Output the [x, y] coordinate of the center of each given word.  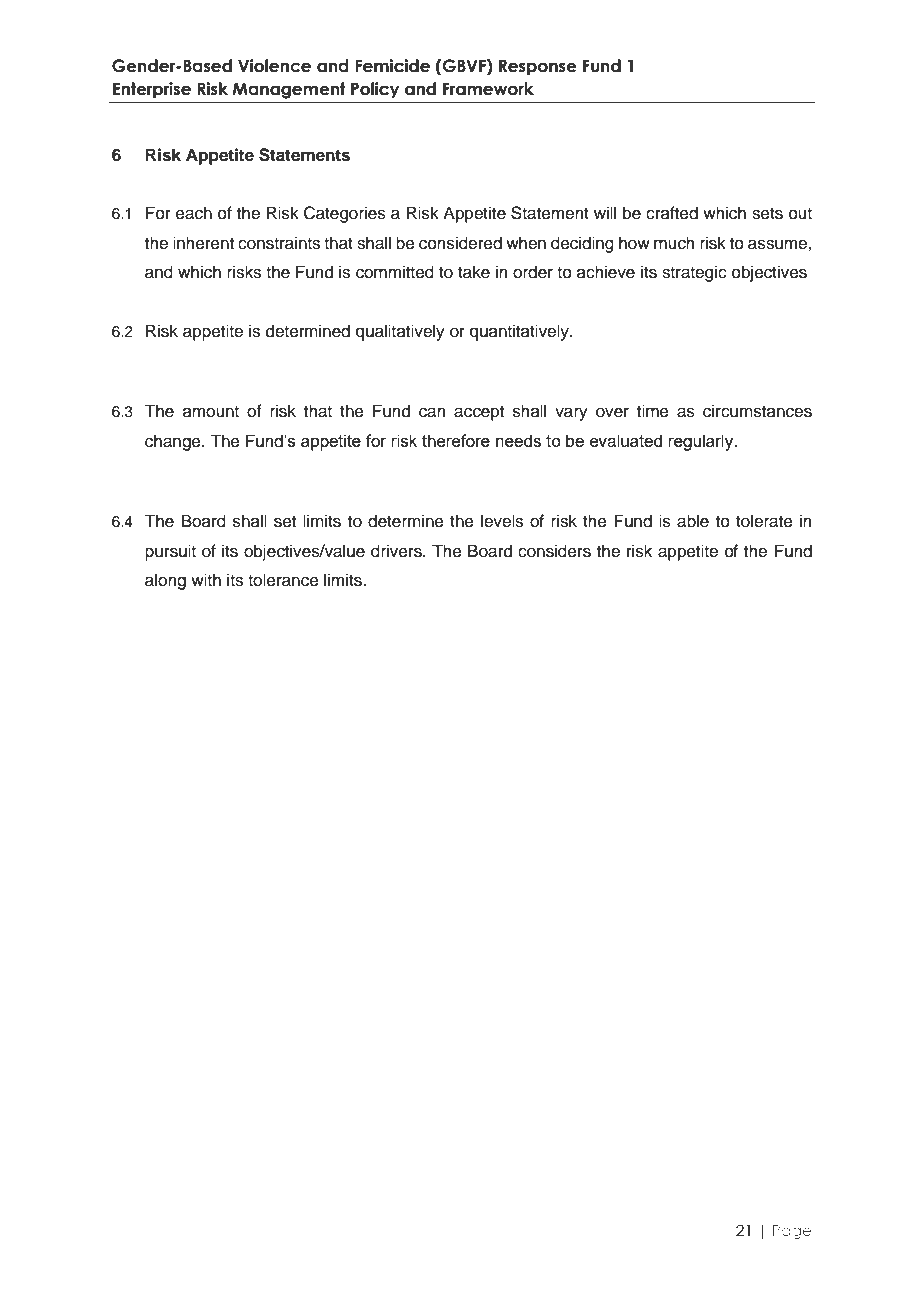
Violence [274, 66]
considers [554, 551]
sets [767, 214]
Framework [488, 89]
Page [792, 1232]
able [693, 521]
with [206, 579]
